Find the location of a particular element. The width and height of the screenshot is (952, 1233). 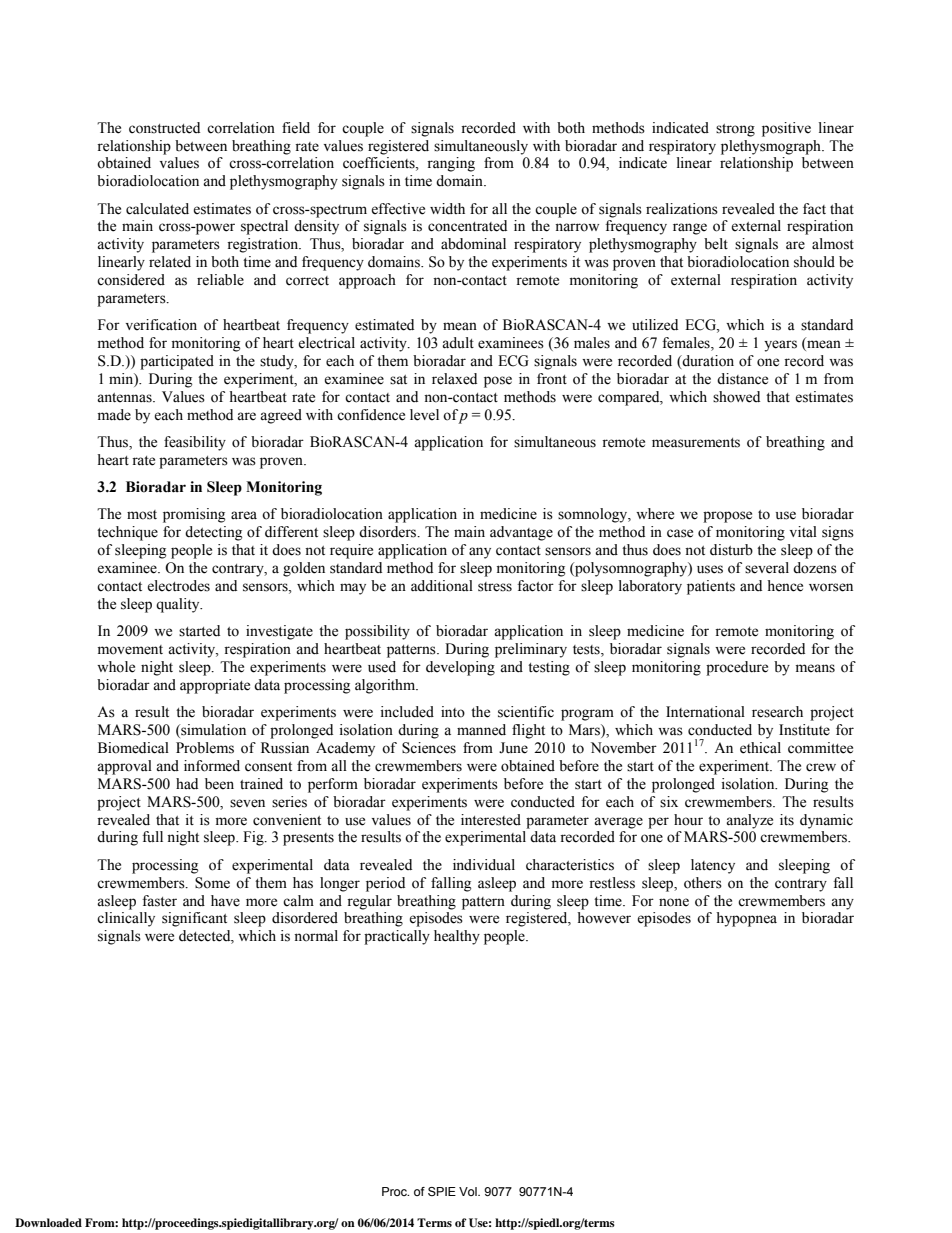

healthy is located at coordinates (457, 937).
